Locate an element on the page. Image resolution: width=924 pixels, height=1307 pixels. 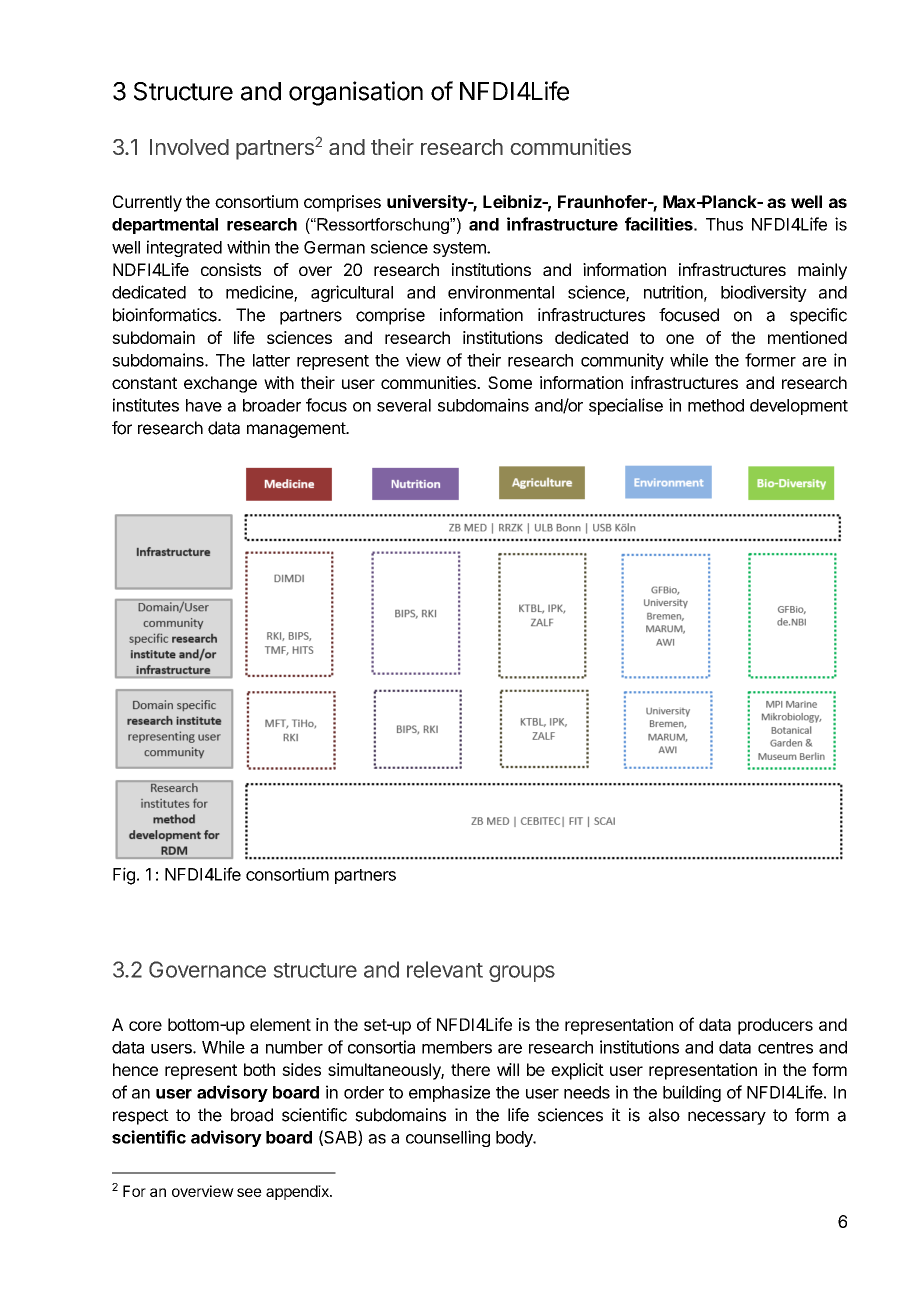
Thus is located at coordinates (724, 224).
